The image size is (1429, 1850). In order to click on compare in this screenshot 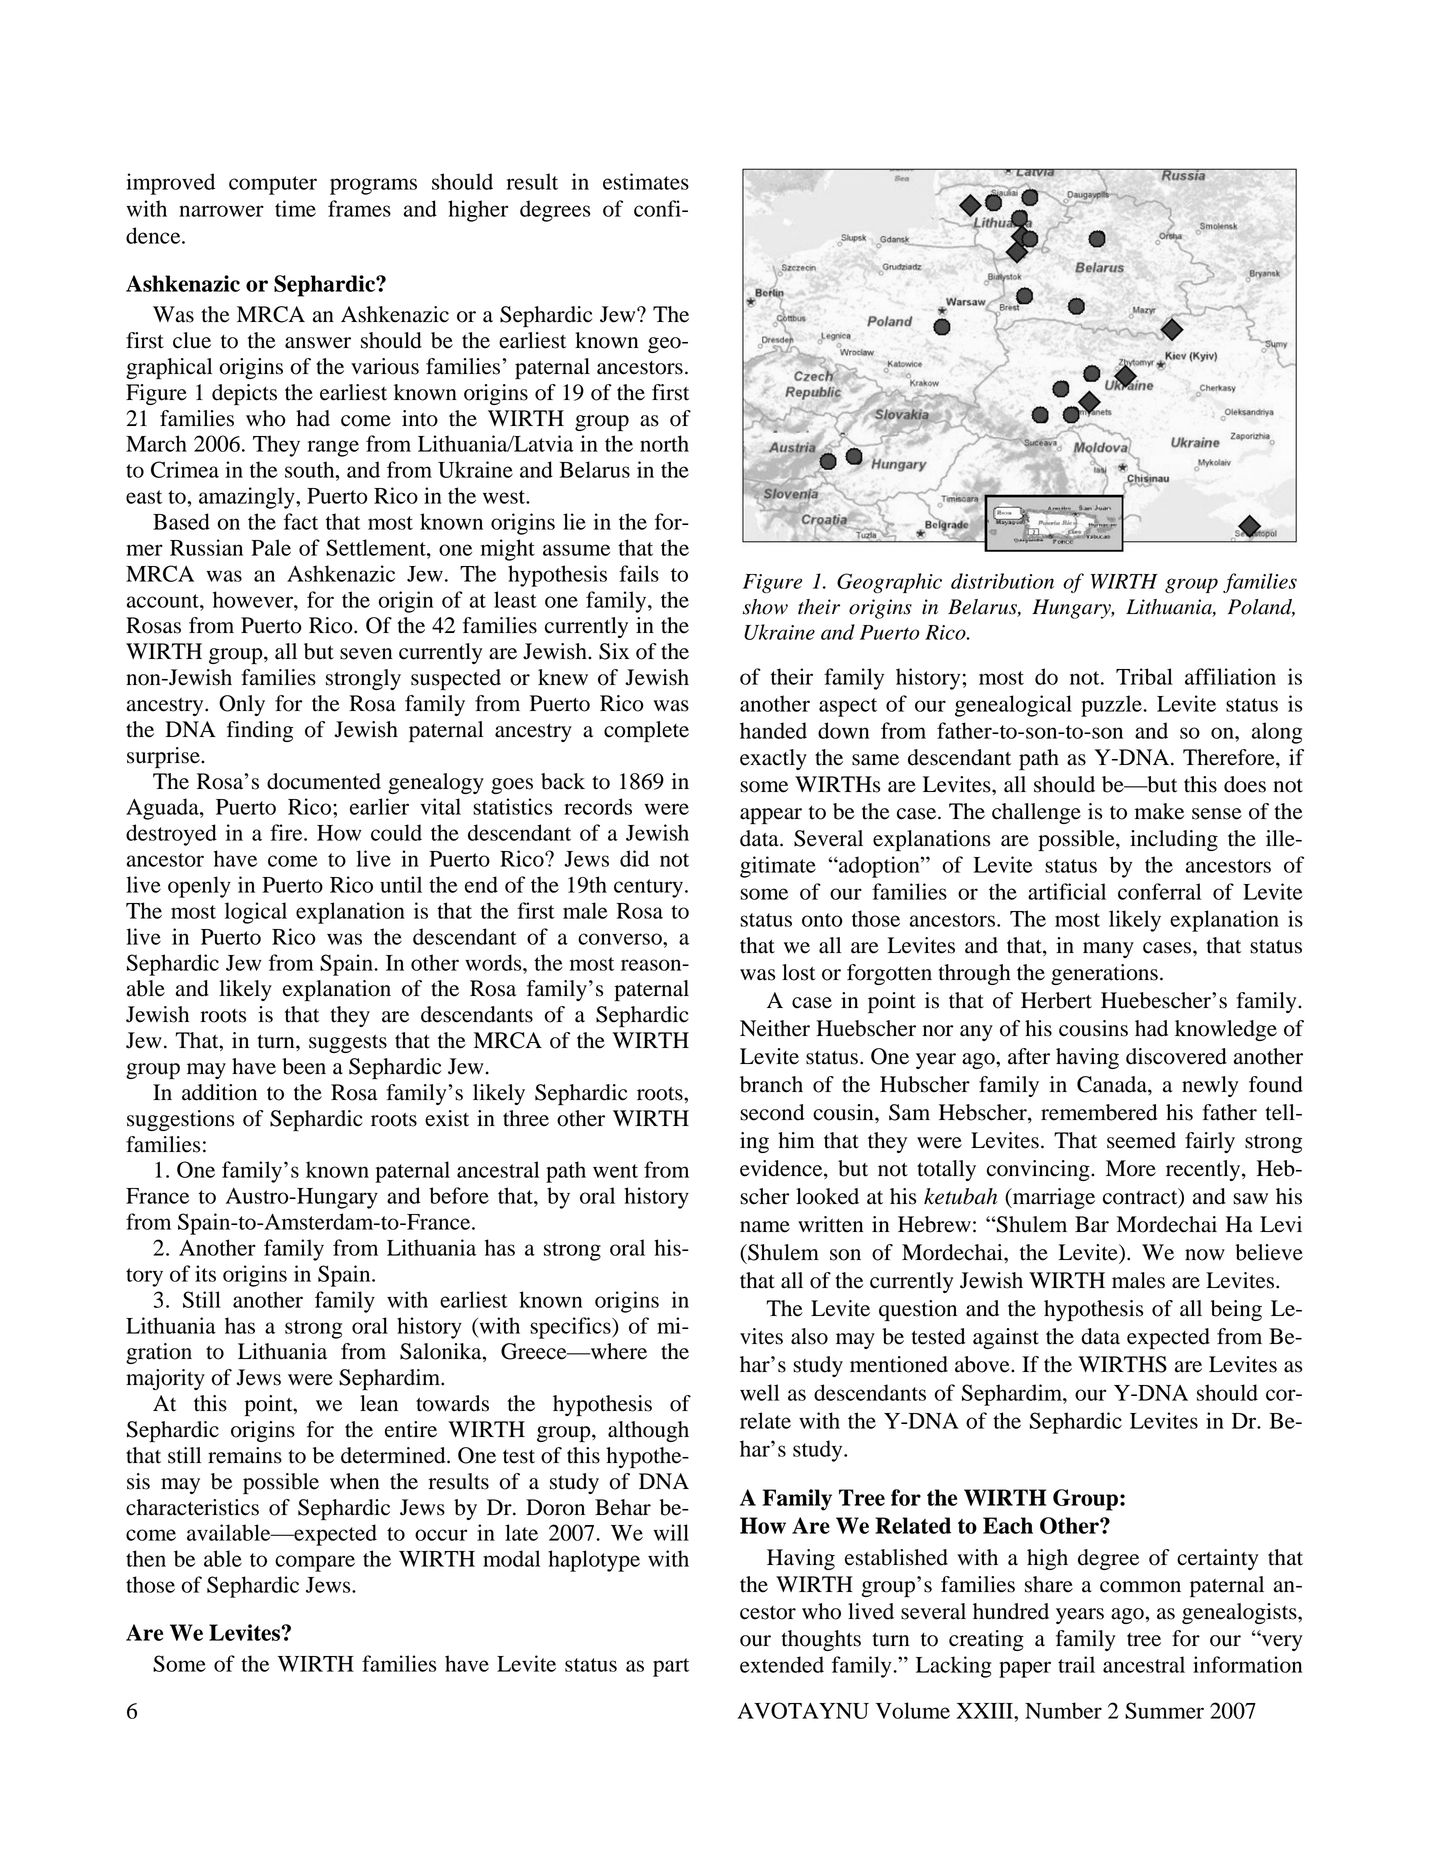, I will do `click(315, 1563)`.
